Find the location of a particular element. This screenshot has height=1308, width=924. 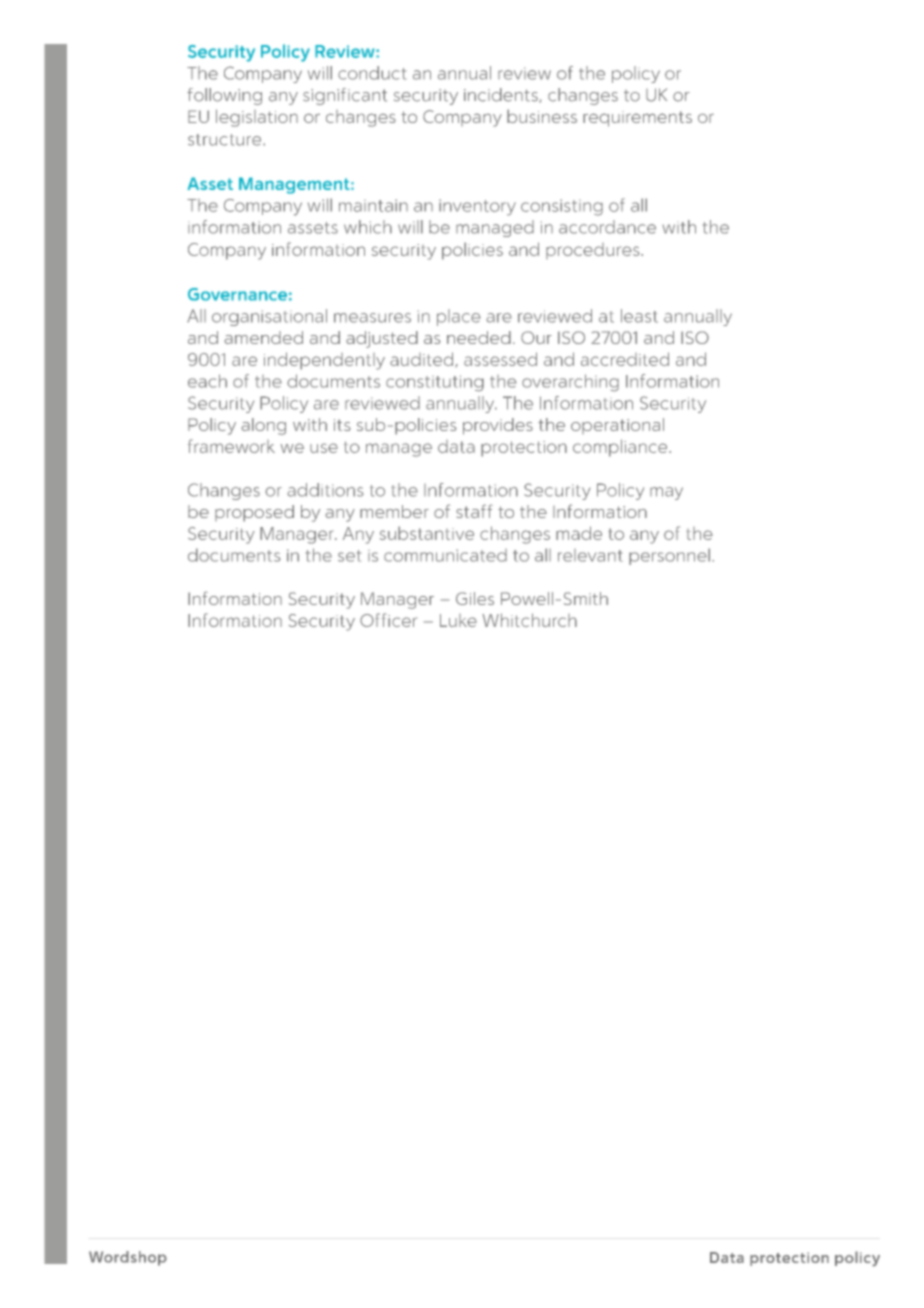

staff is located at coordinates (474, 511).
